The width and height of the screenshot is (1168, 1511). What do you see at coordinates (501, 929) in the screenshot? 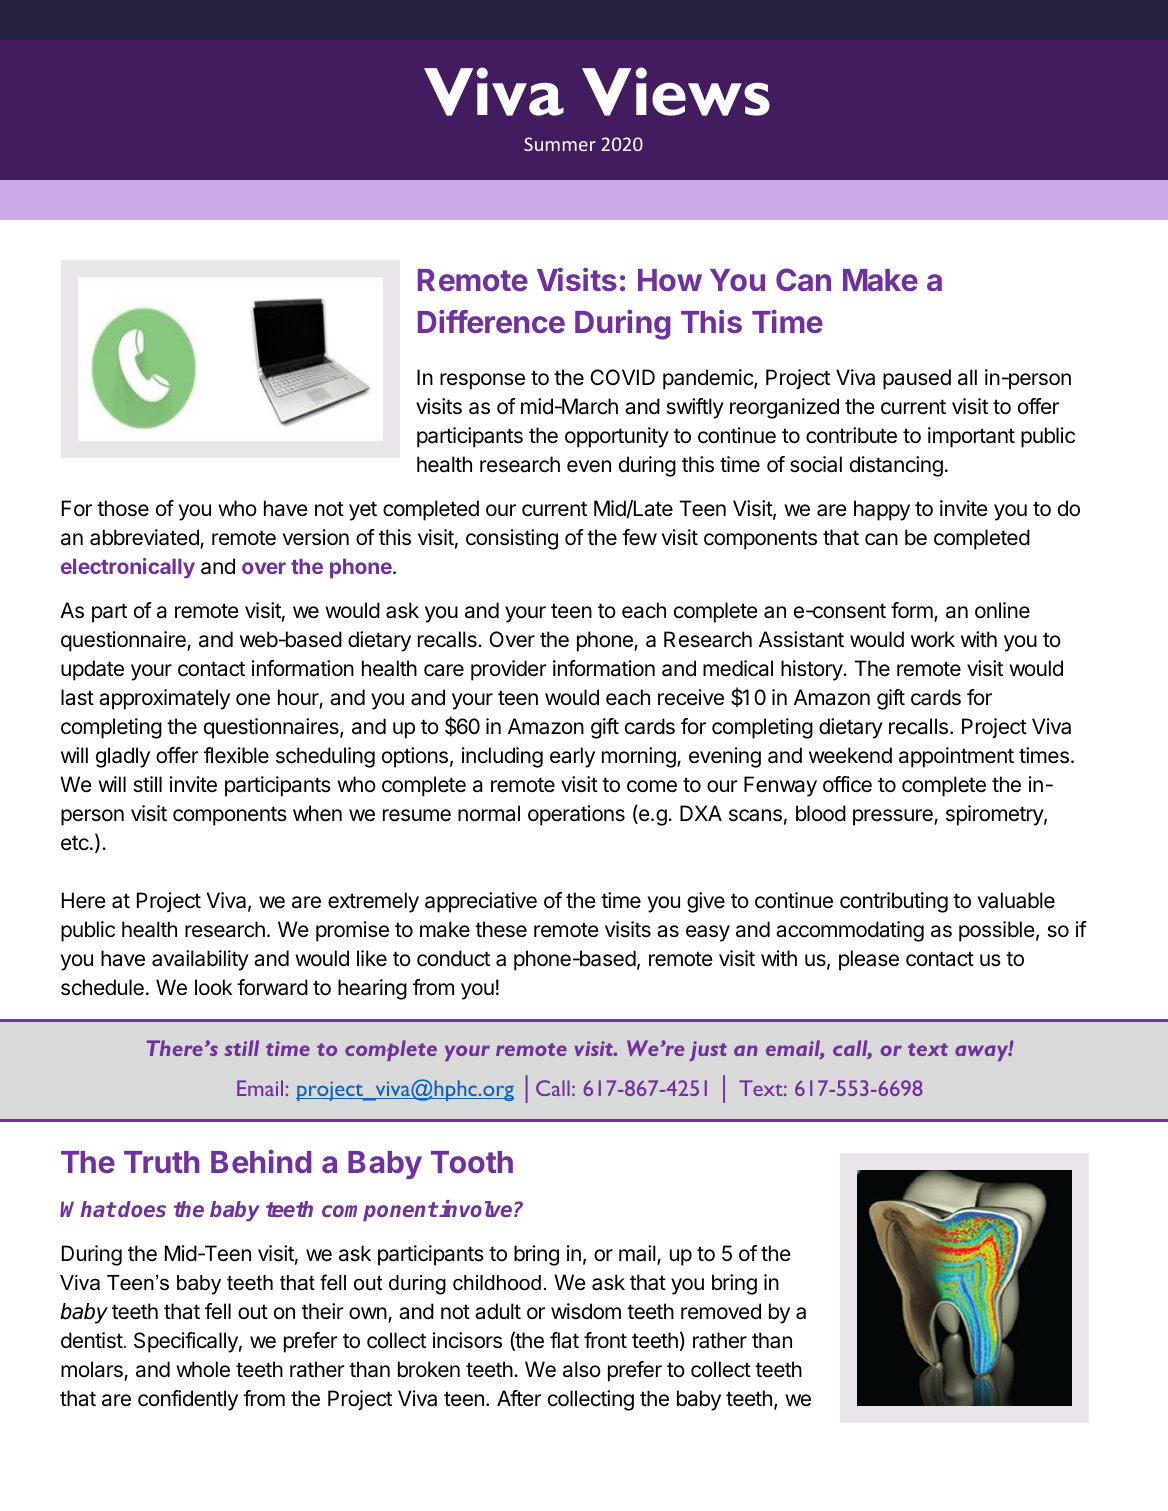
I see `these` at bounding box center [501, 929].
